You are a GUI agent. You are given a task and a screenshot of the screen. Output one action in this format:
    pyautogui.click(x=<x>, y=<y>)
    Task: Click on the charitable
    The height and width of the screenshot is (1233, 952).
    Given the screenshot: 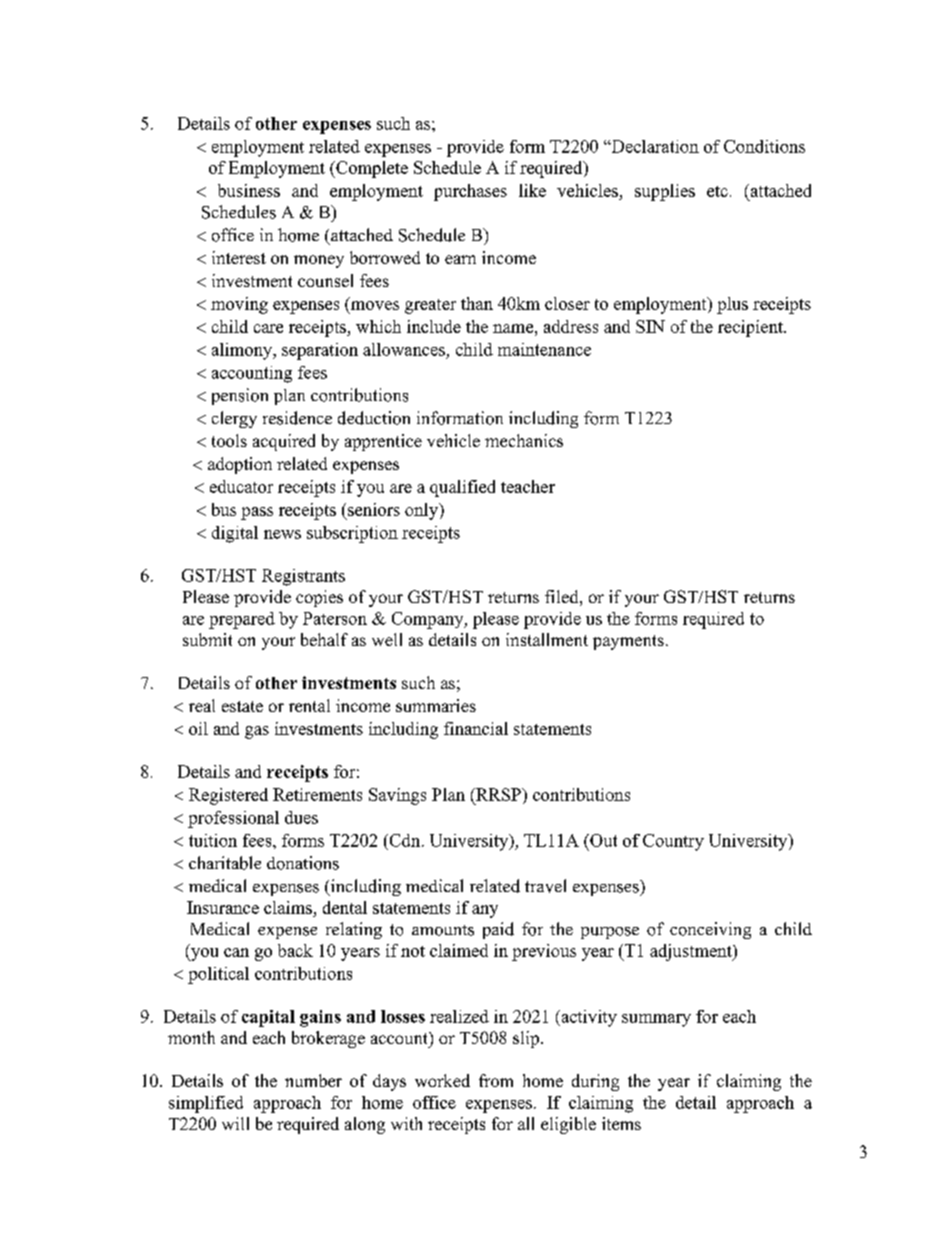 What is the action you would take?
    pyautogui.click(x=225, y=863)
